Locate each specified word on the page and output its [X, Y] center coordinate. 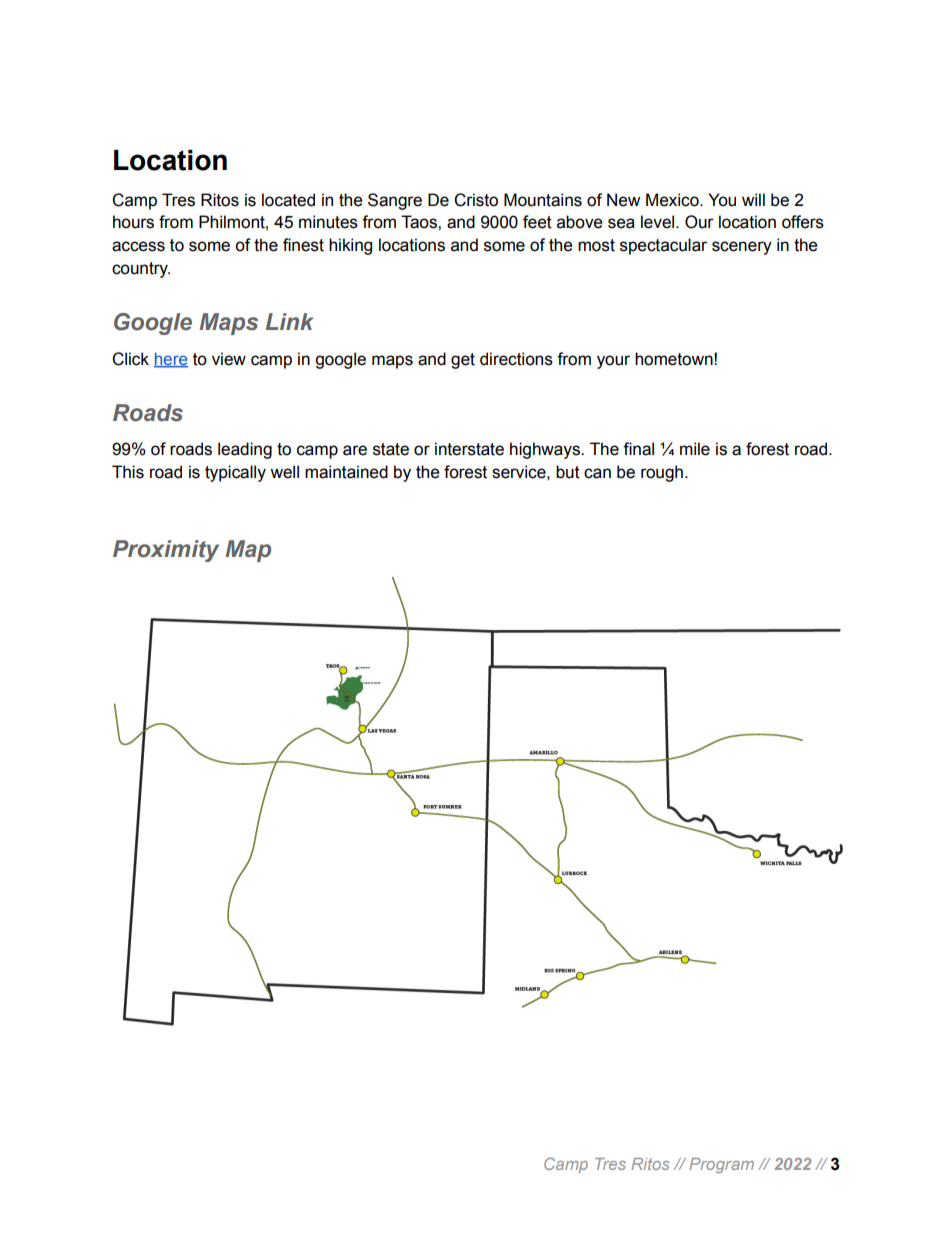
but [568, 472]
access [138, 246]
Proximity [166, 551]
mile [695, 449]
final [638, 449]
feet [537, 222]
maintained [346, 472]
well [284, 472]
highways [546, 450]
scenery [742, 248]
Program [721, 1166]
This [128, 472]
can [597, 473]
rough [662, 473]
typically [235, 473]
